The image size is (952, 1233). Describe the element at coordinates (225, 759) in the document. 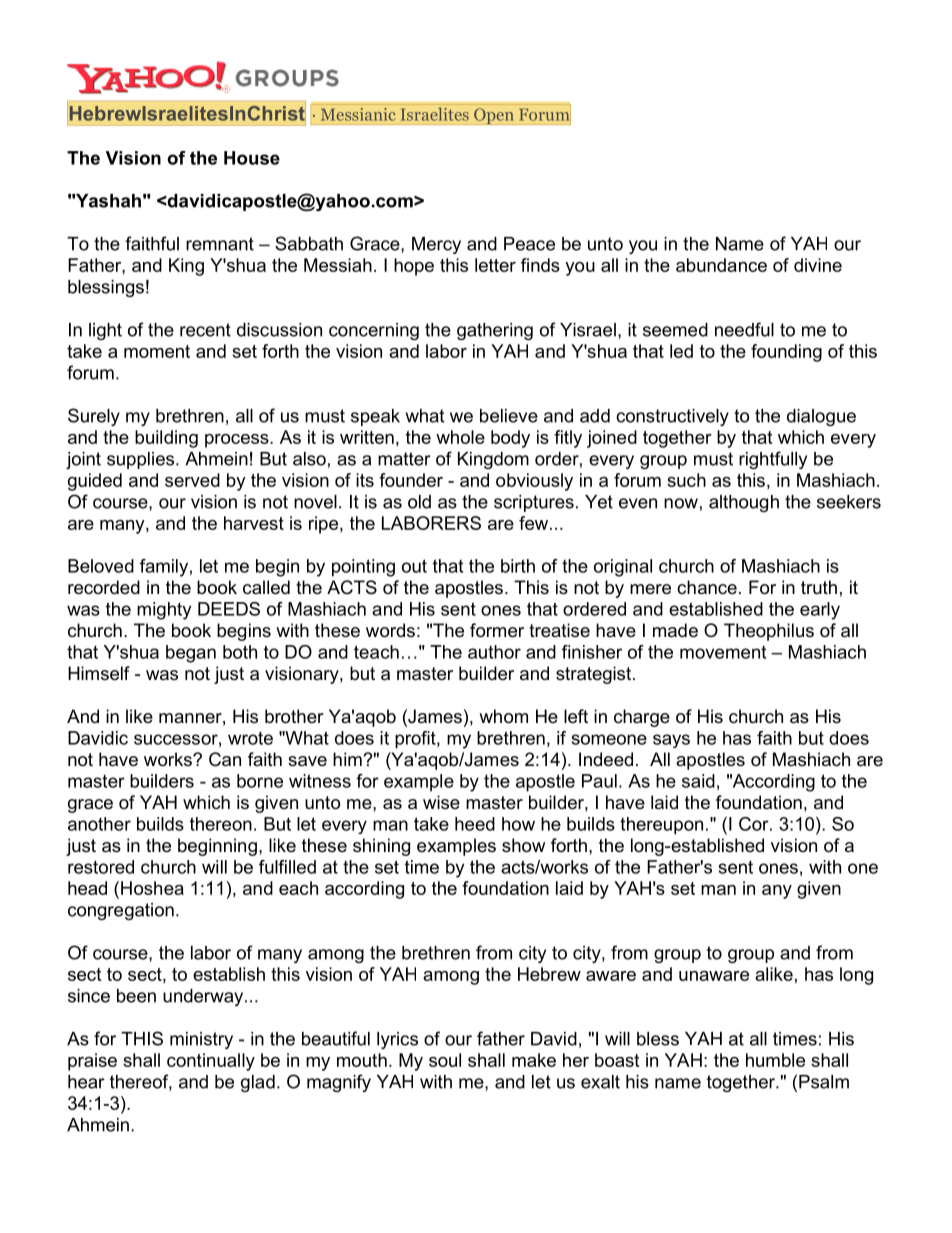

I see `Can` at that location.
